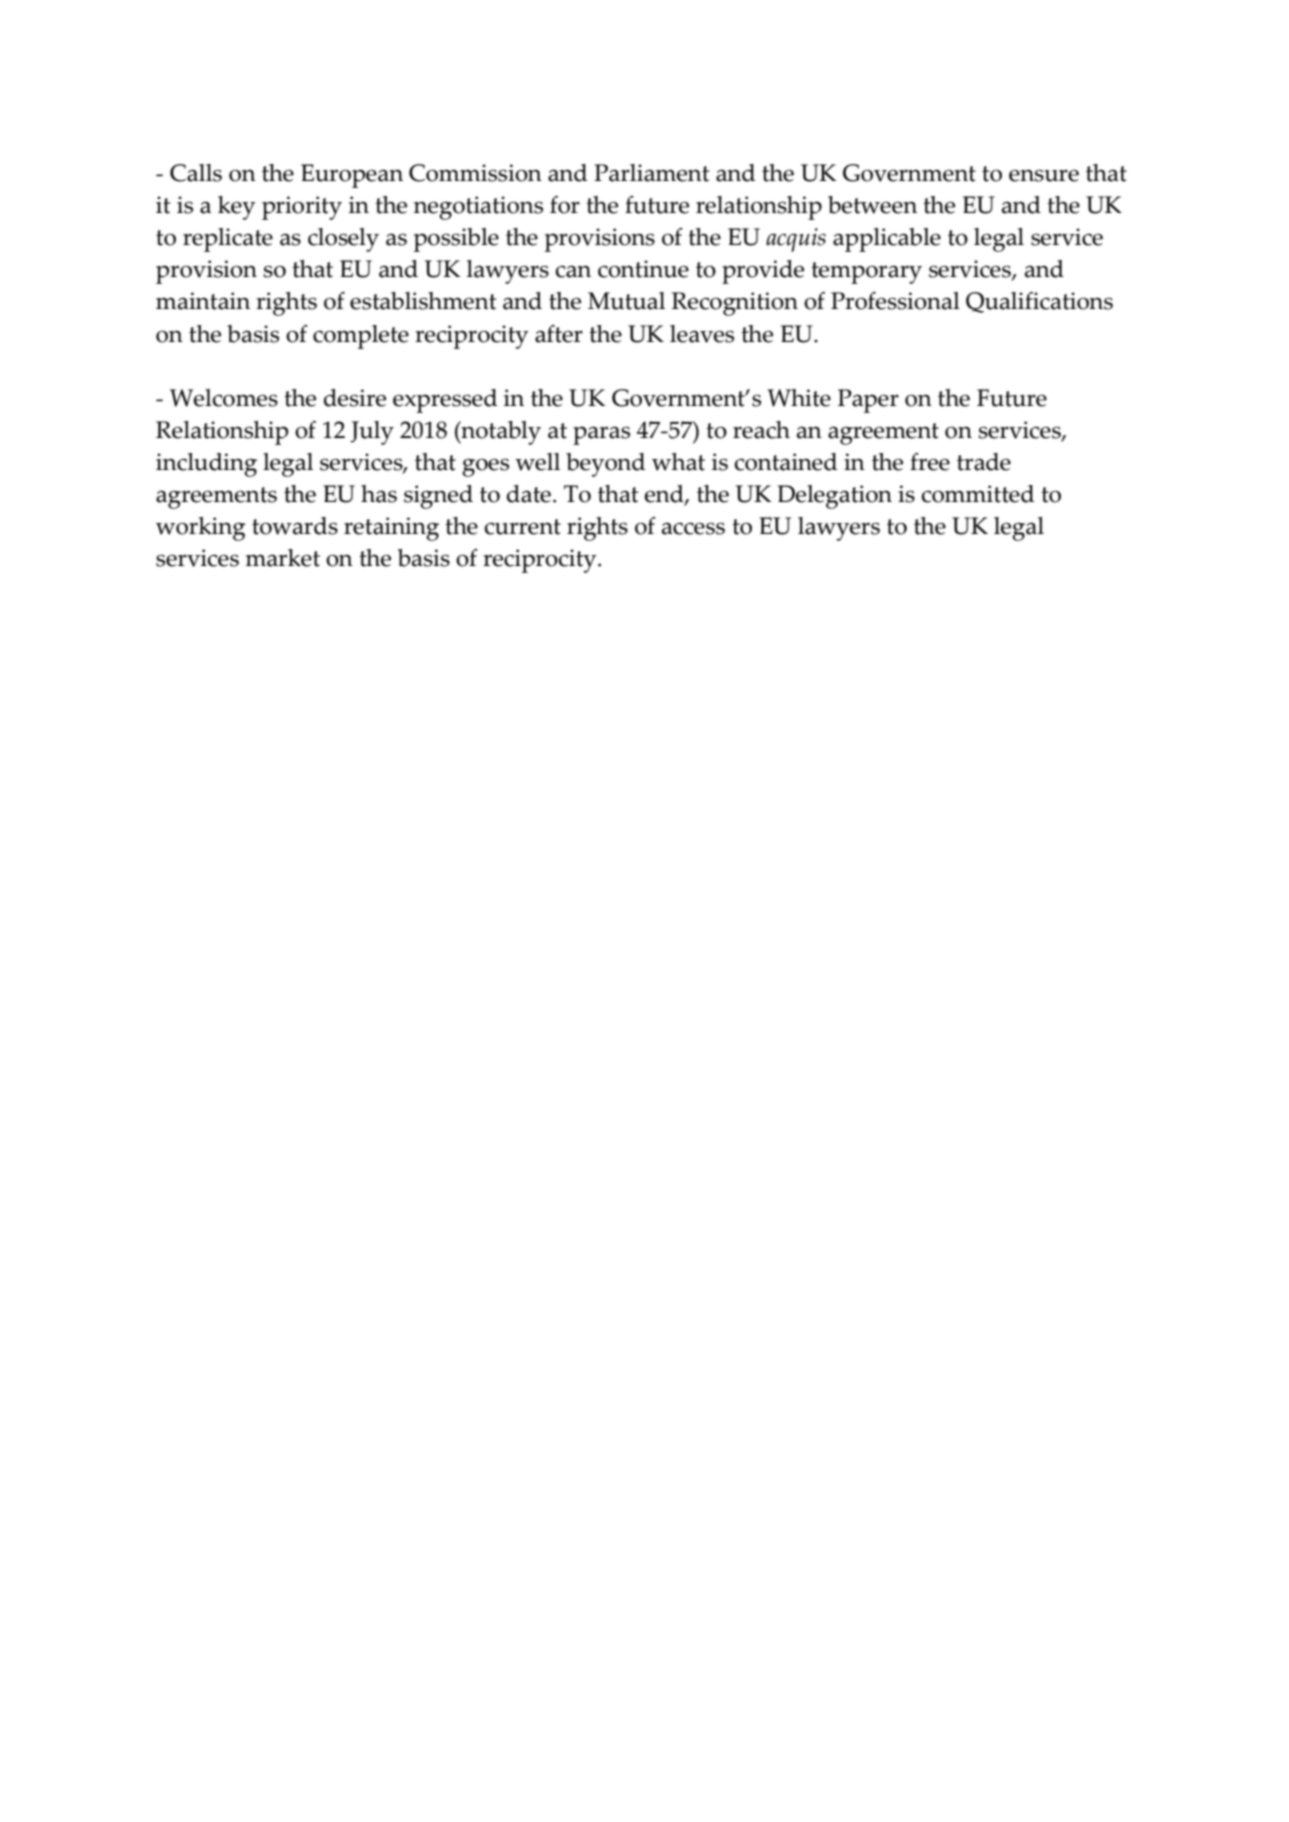 This page has height=1822, width=1289. Describe the element at coordinates (559, 334) in the page. I see `after` at that location.
